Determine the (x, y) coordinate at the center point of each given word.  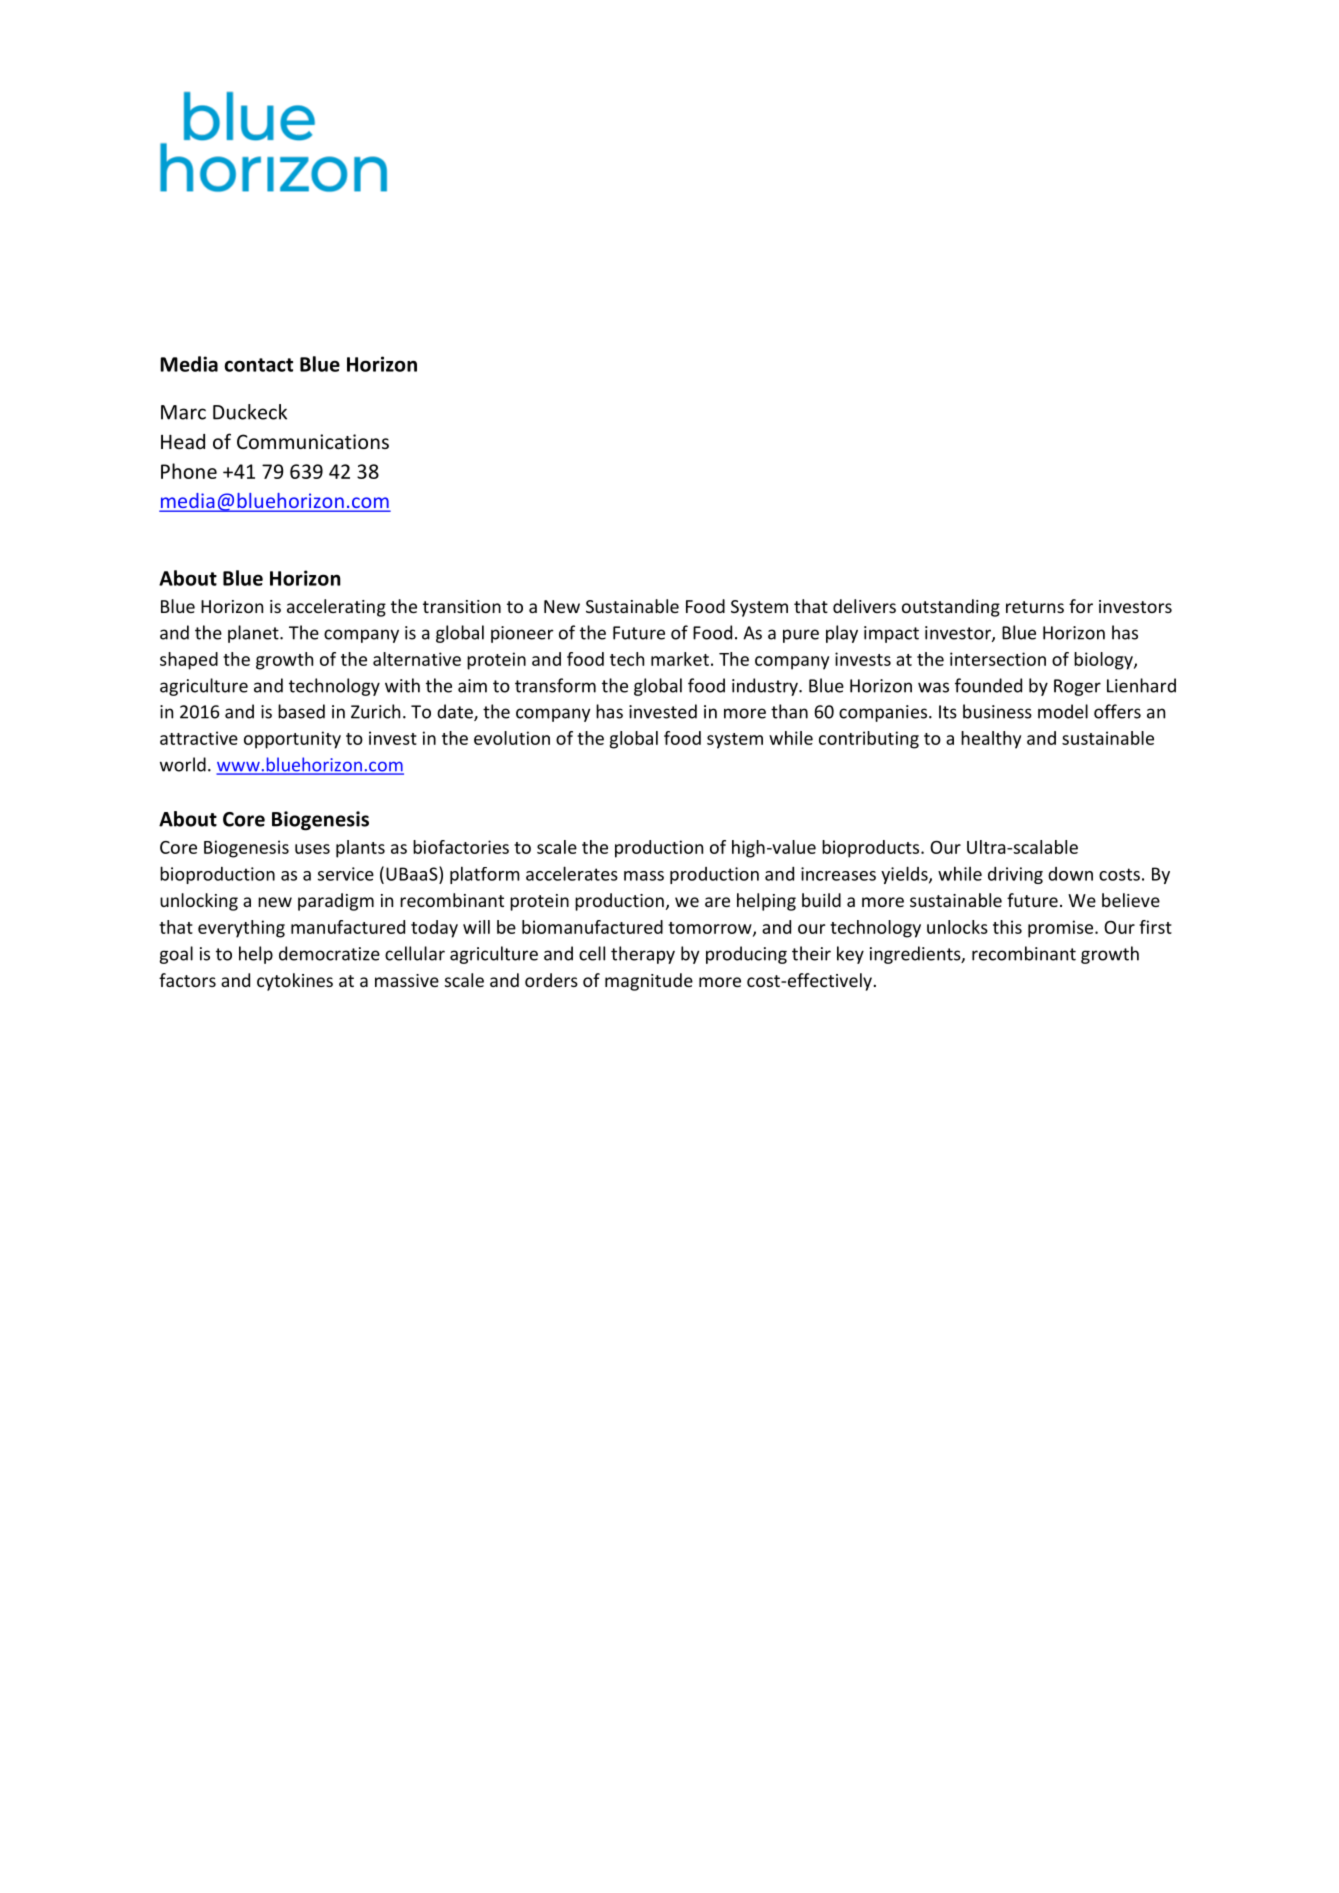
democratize (329, 953)
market (680, 659)
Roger (1077, 687)
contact (258, 365)
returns (1035, 607)
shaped (189, 661)
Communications (313, 441)
